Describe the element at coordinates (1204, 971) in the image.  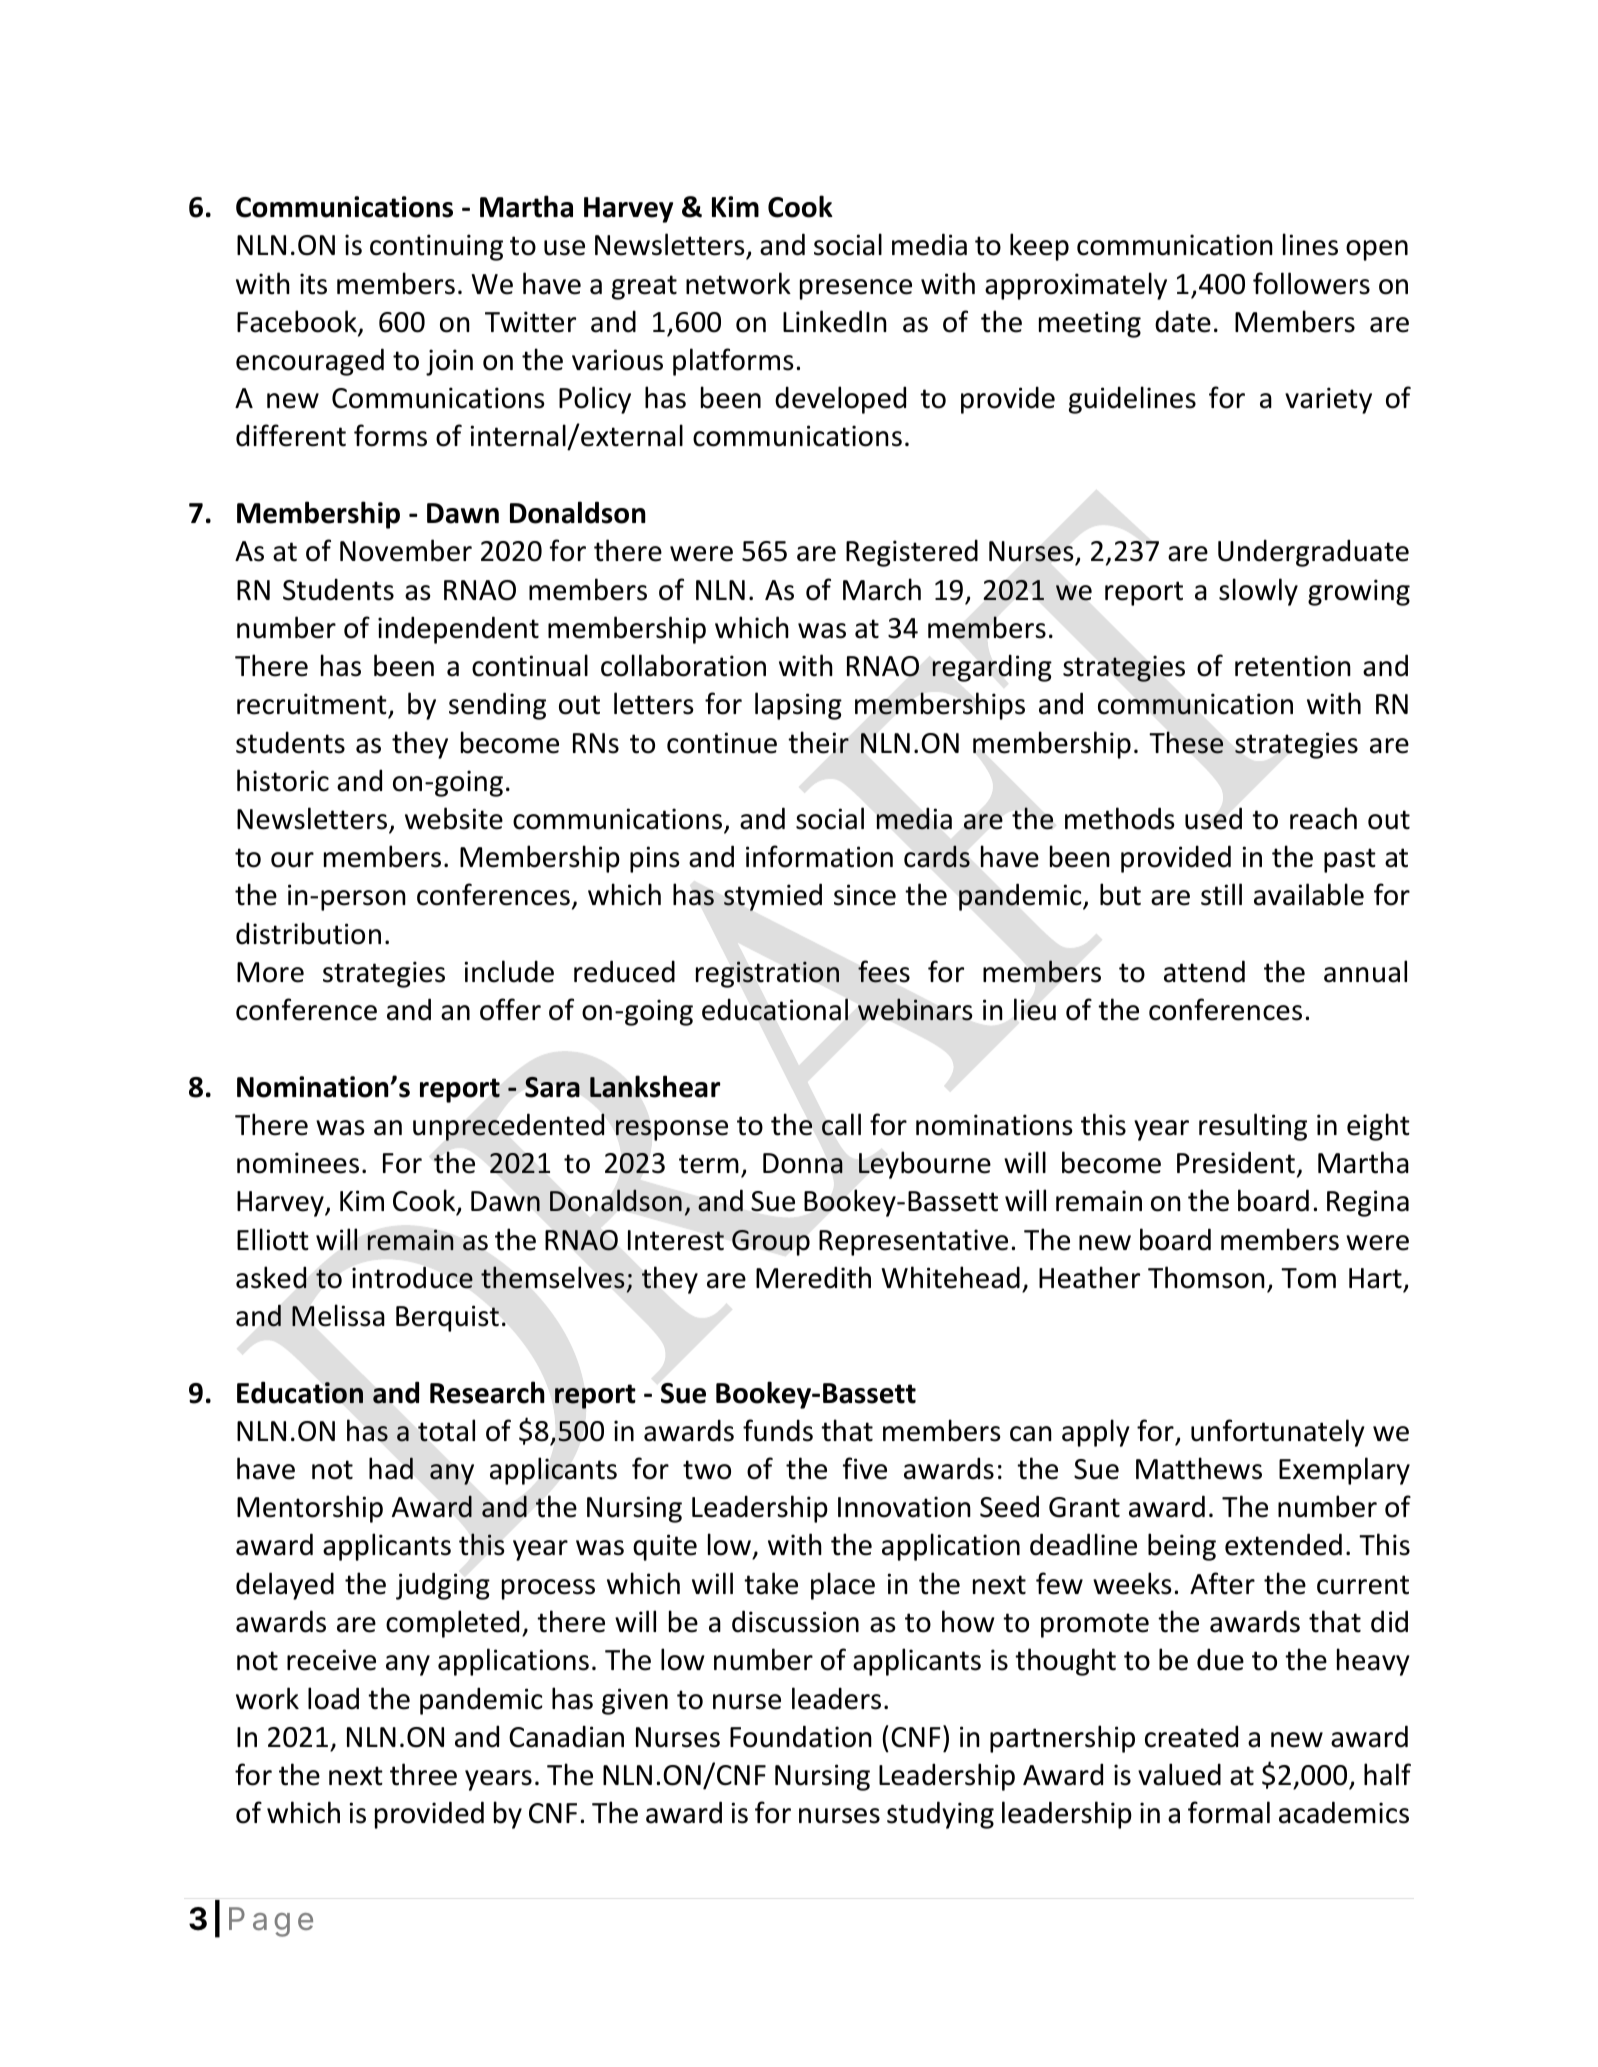
I see `attend` at that location.
